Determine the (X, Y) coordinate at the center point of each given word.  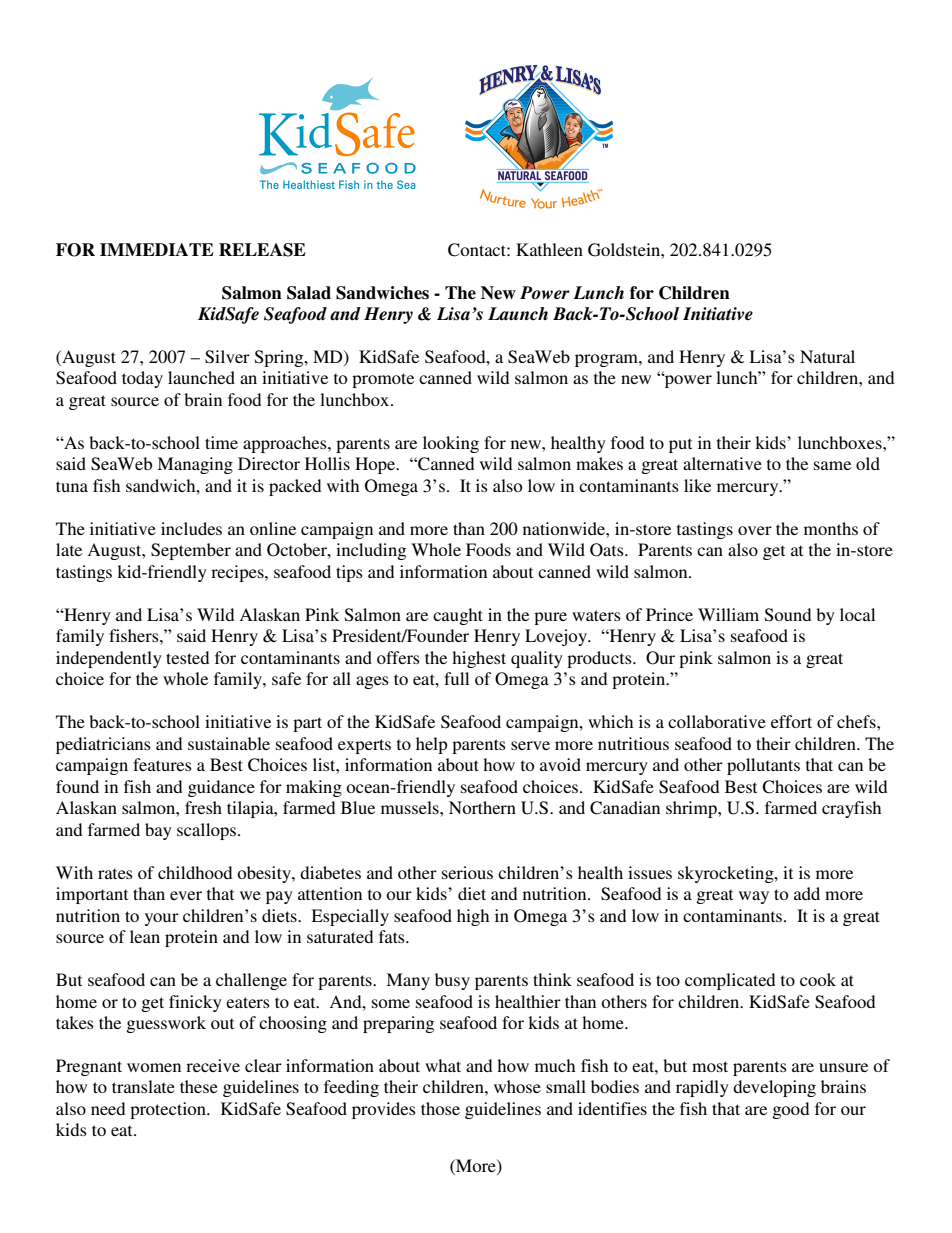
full (456, 678)
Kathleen (549, 249)
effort (791, 721)
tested (187, 657)
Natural (827, 356)
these (199, 1086)
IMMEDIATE (157, 249)
